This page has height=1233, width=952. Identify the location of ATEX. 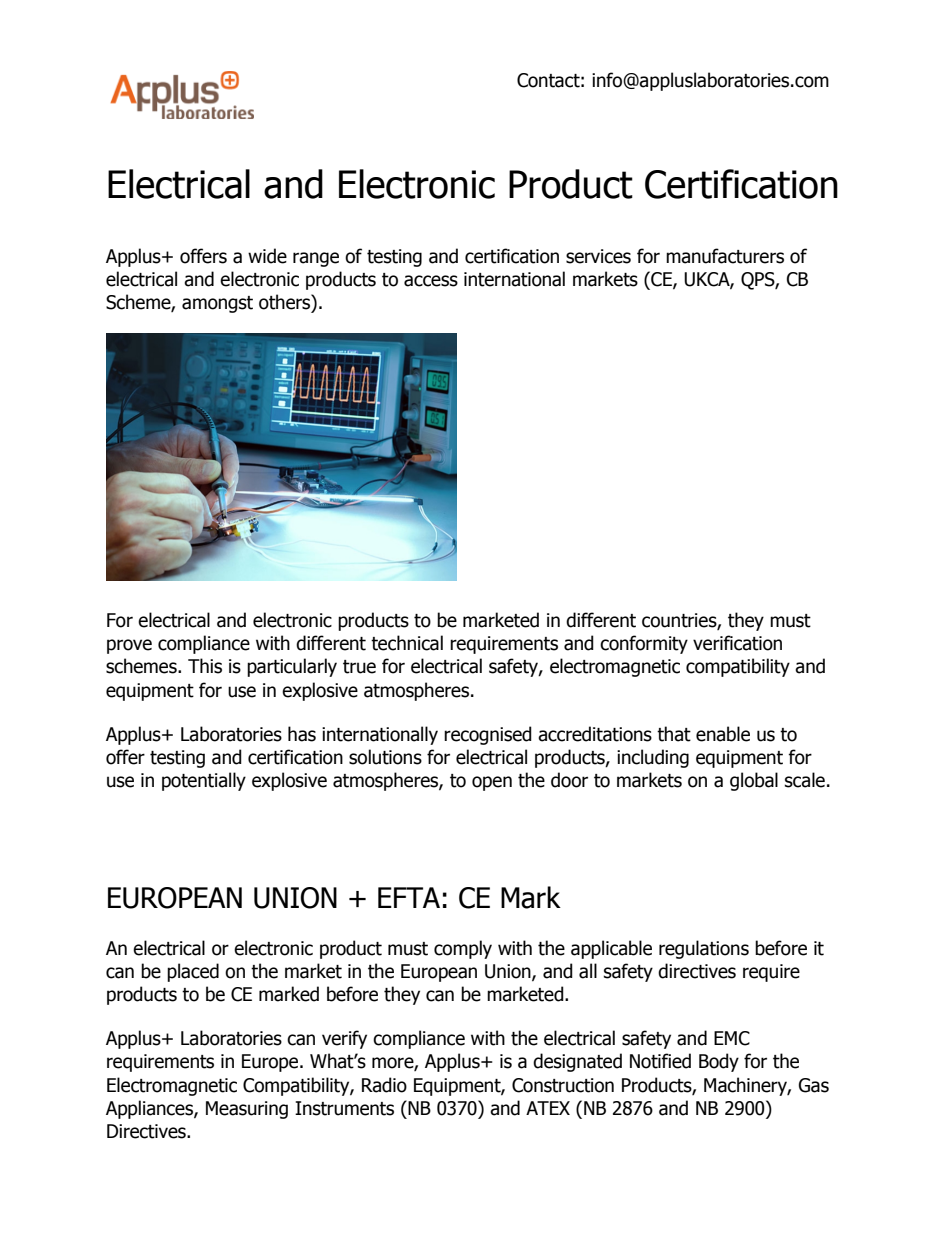
(548, 1108).
